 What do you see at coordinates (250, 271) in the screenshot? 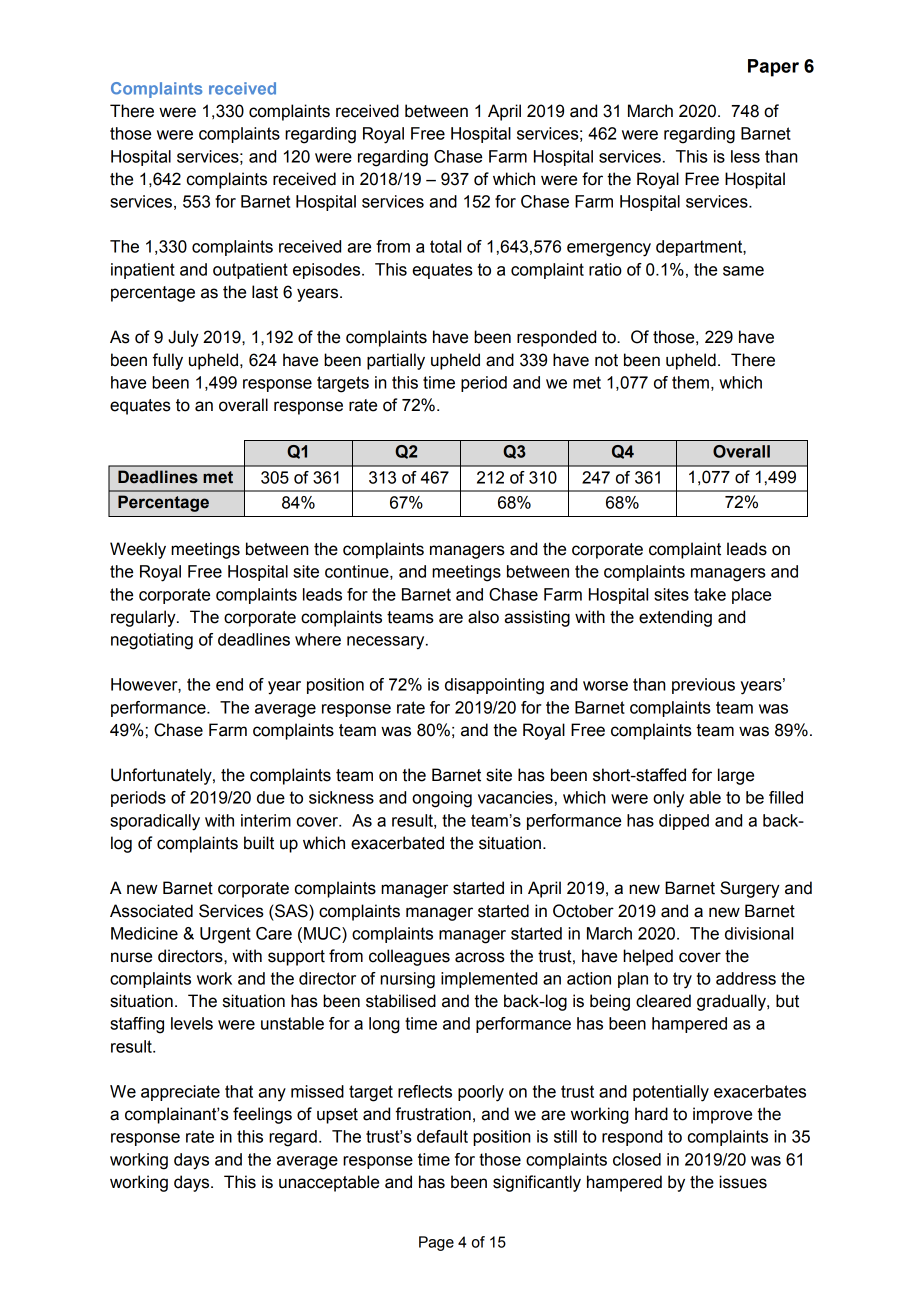
I see `outpatient` at bounding box center [250, 271].
